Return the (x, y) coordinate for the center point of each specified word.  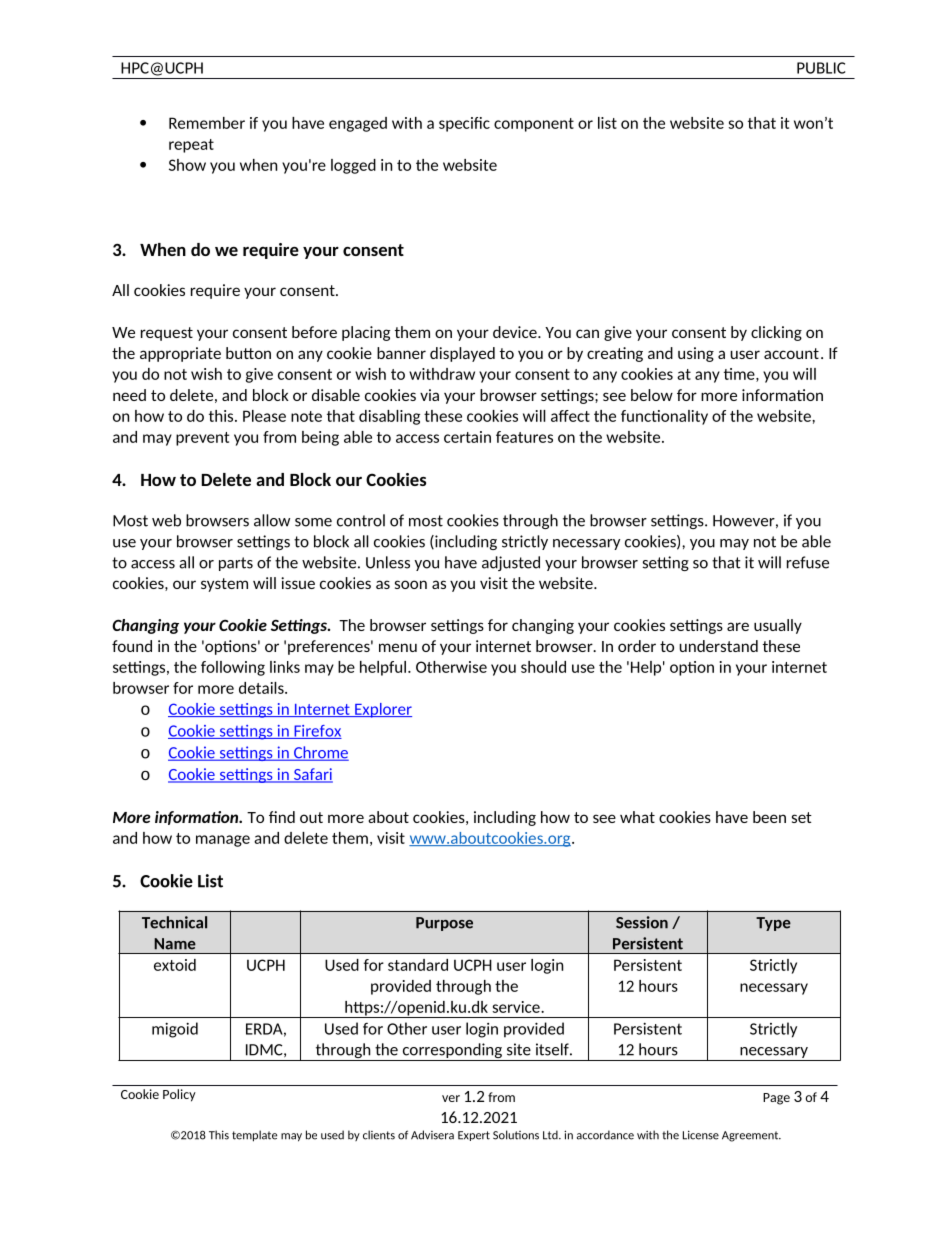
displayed (462, 354)
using (696, 354)
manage (223, 841)
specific (464, 124)
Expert (474, 1136)
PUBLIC (821, 68)
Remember (207, 123)
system (224, 585)
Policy (179, 1095)
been (769, 817)
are (738, 626)
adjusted (511, 563)
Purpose (444, 924)
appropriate (180, 354)
